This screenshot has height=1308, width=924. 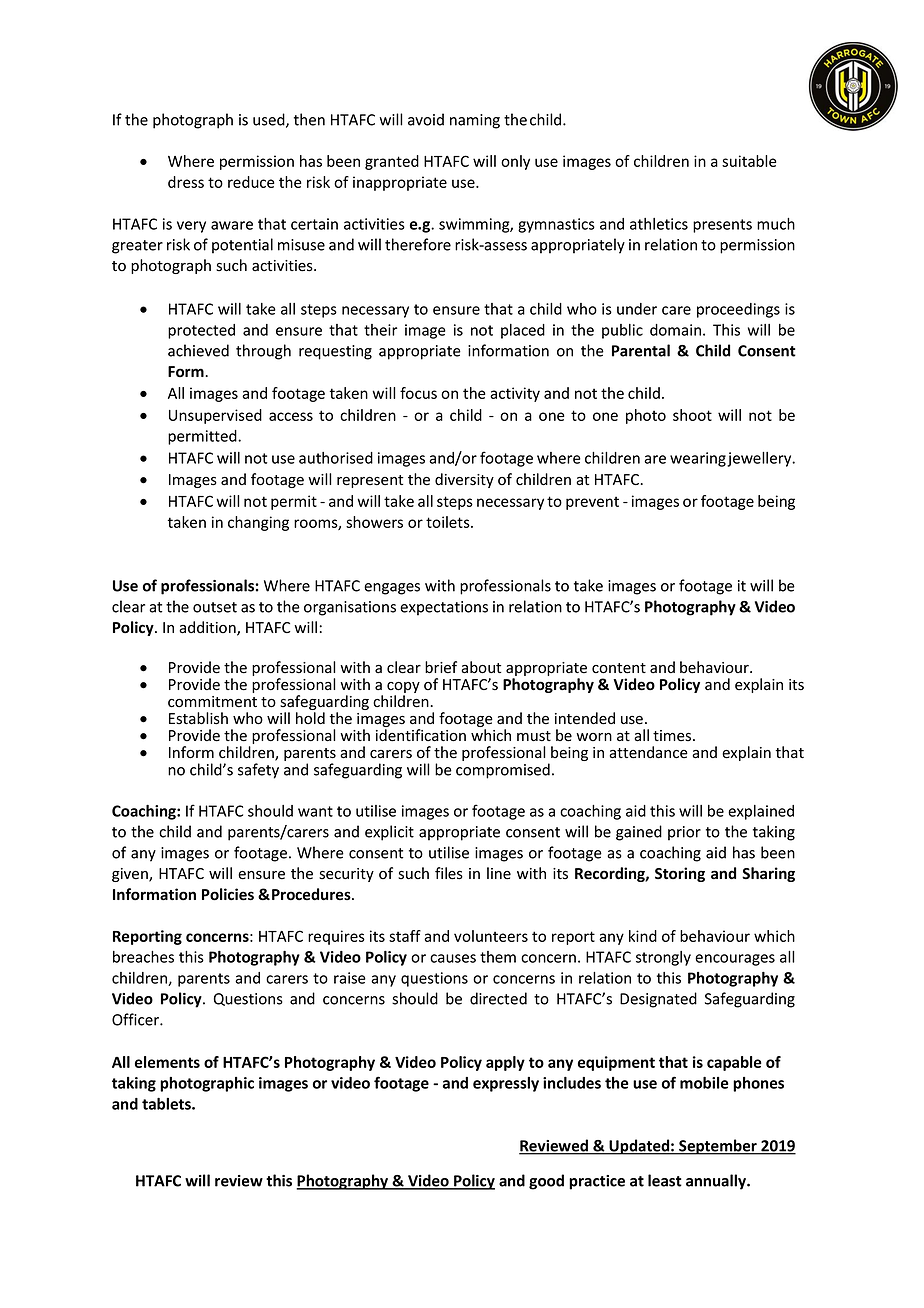 What do you see at coordinates (186, 182) in the screenshot?
I see `dress` at bounding box center [186, 182].
